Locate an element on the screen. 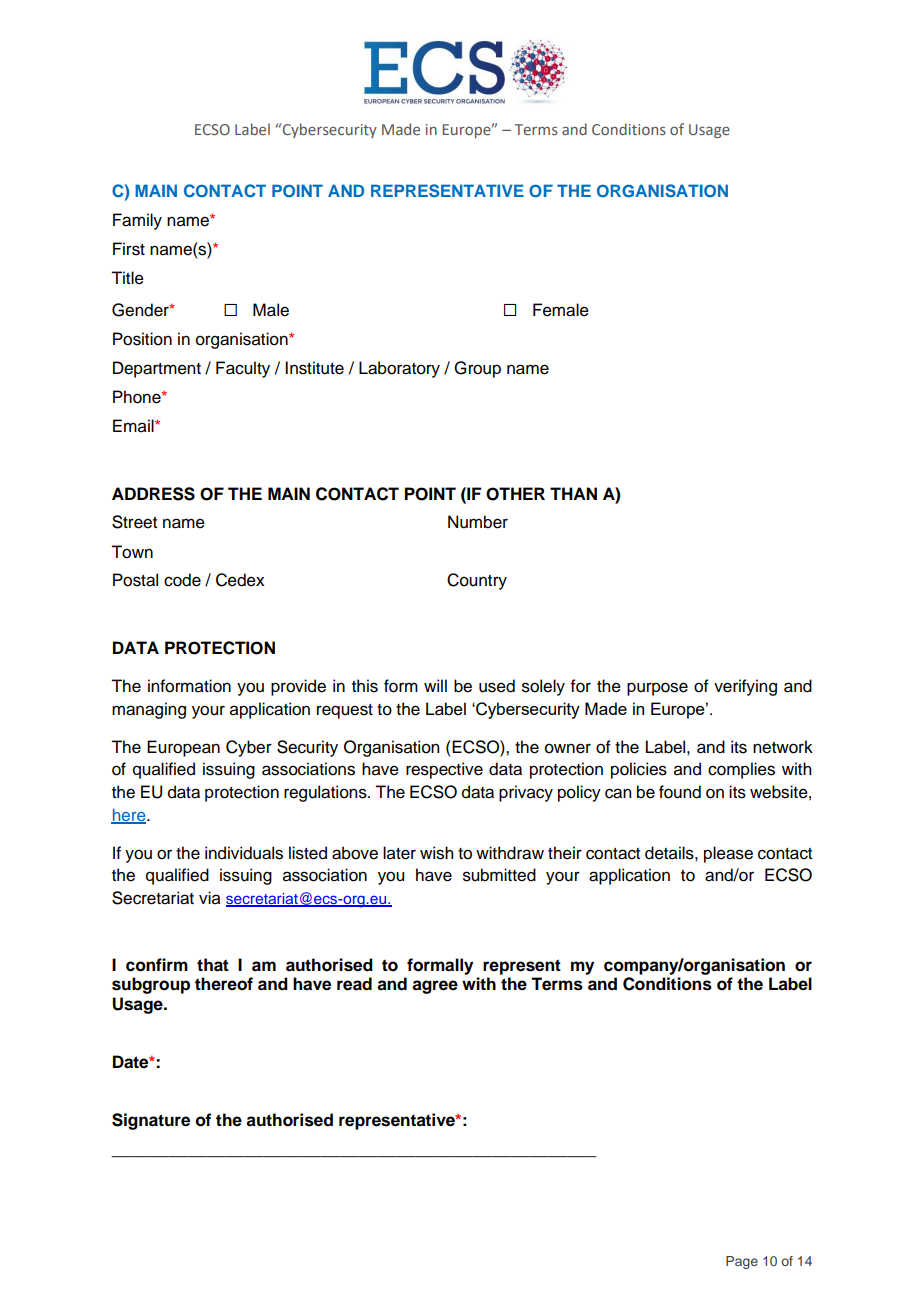  Laboratory is located at coordinates (399, 369).
